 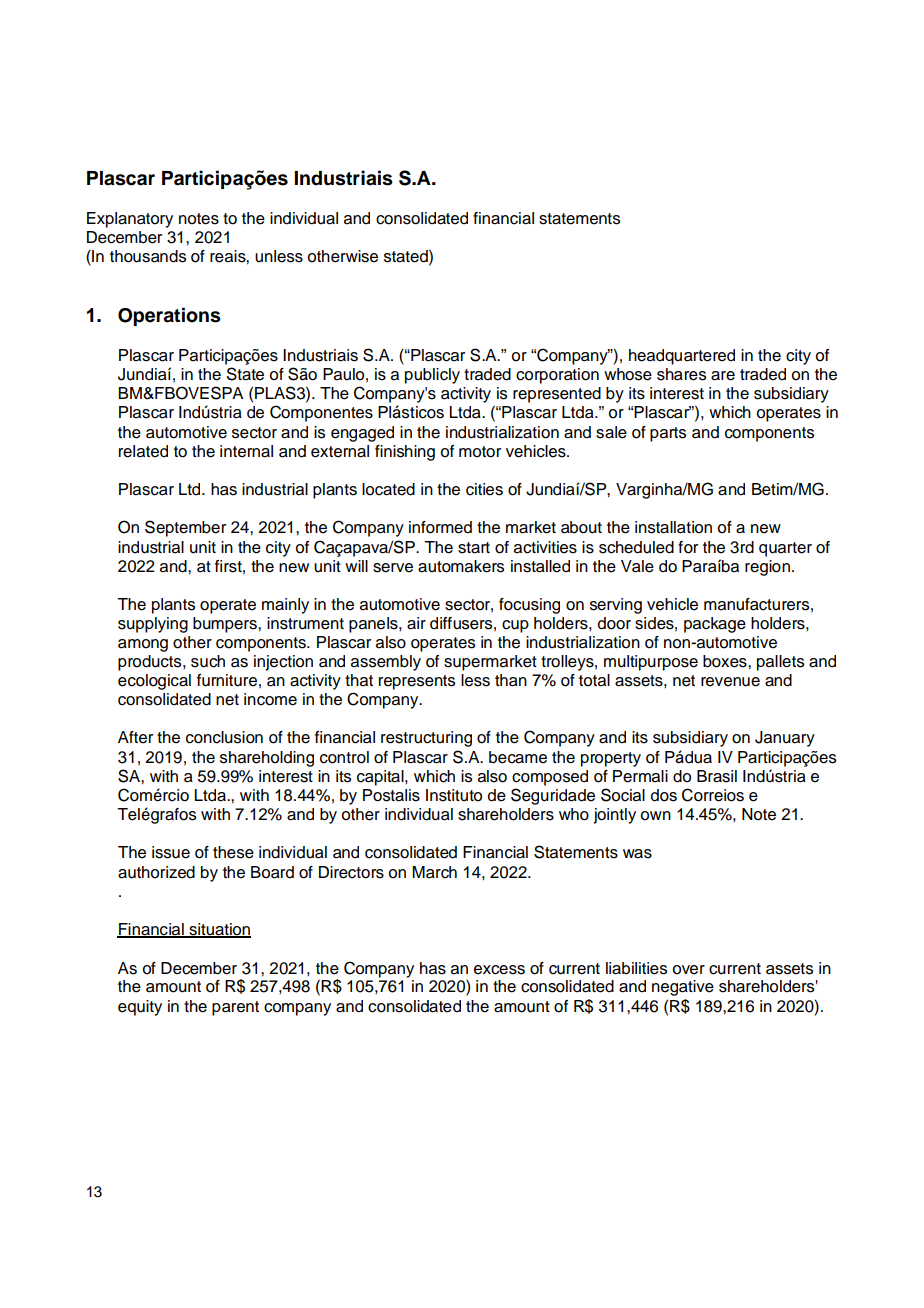 I want to click on publicly, so click(x=432, y=376).
